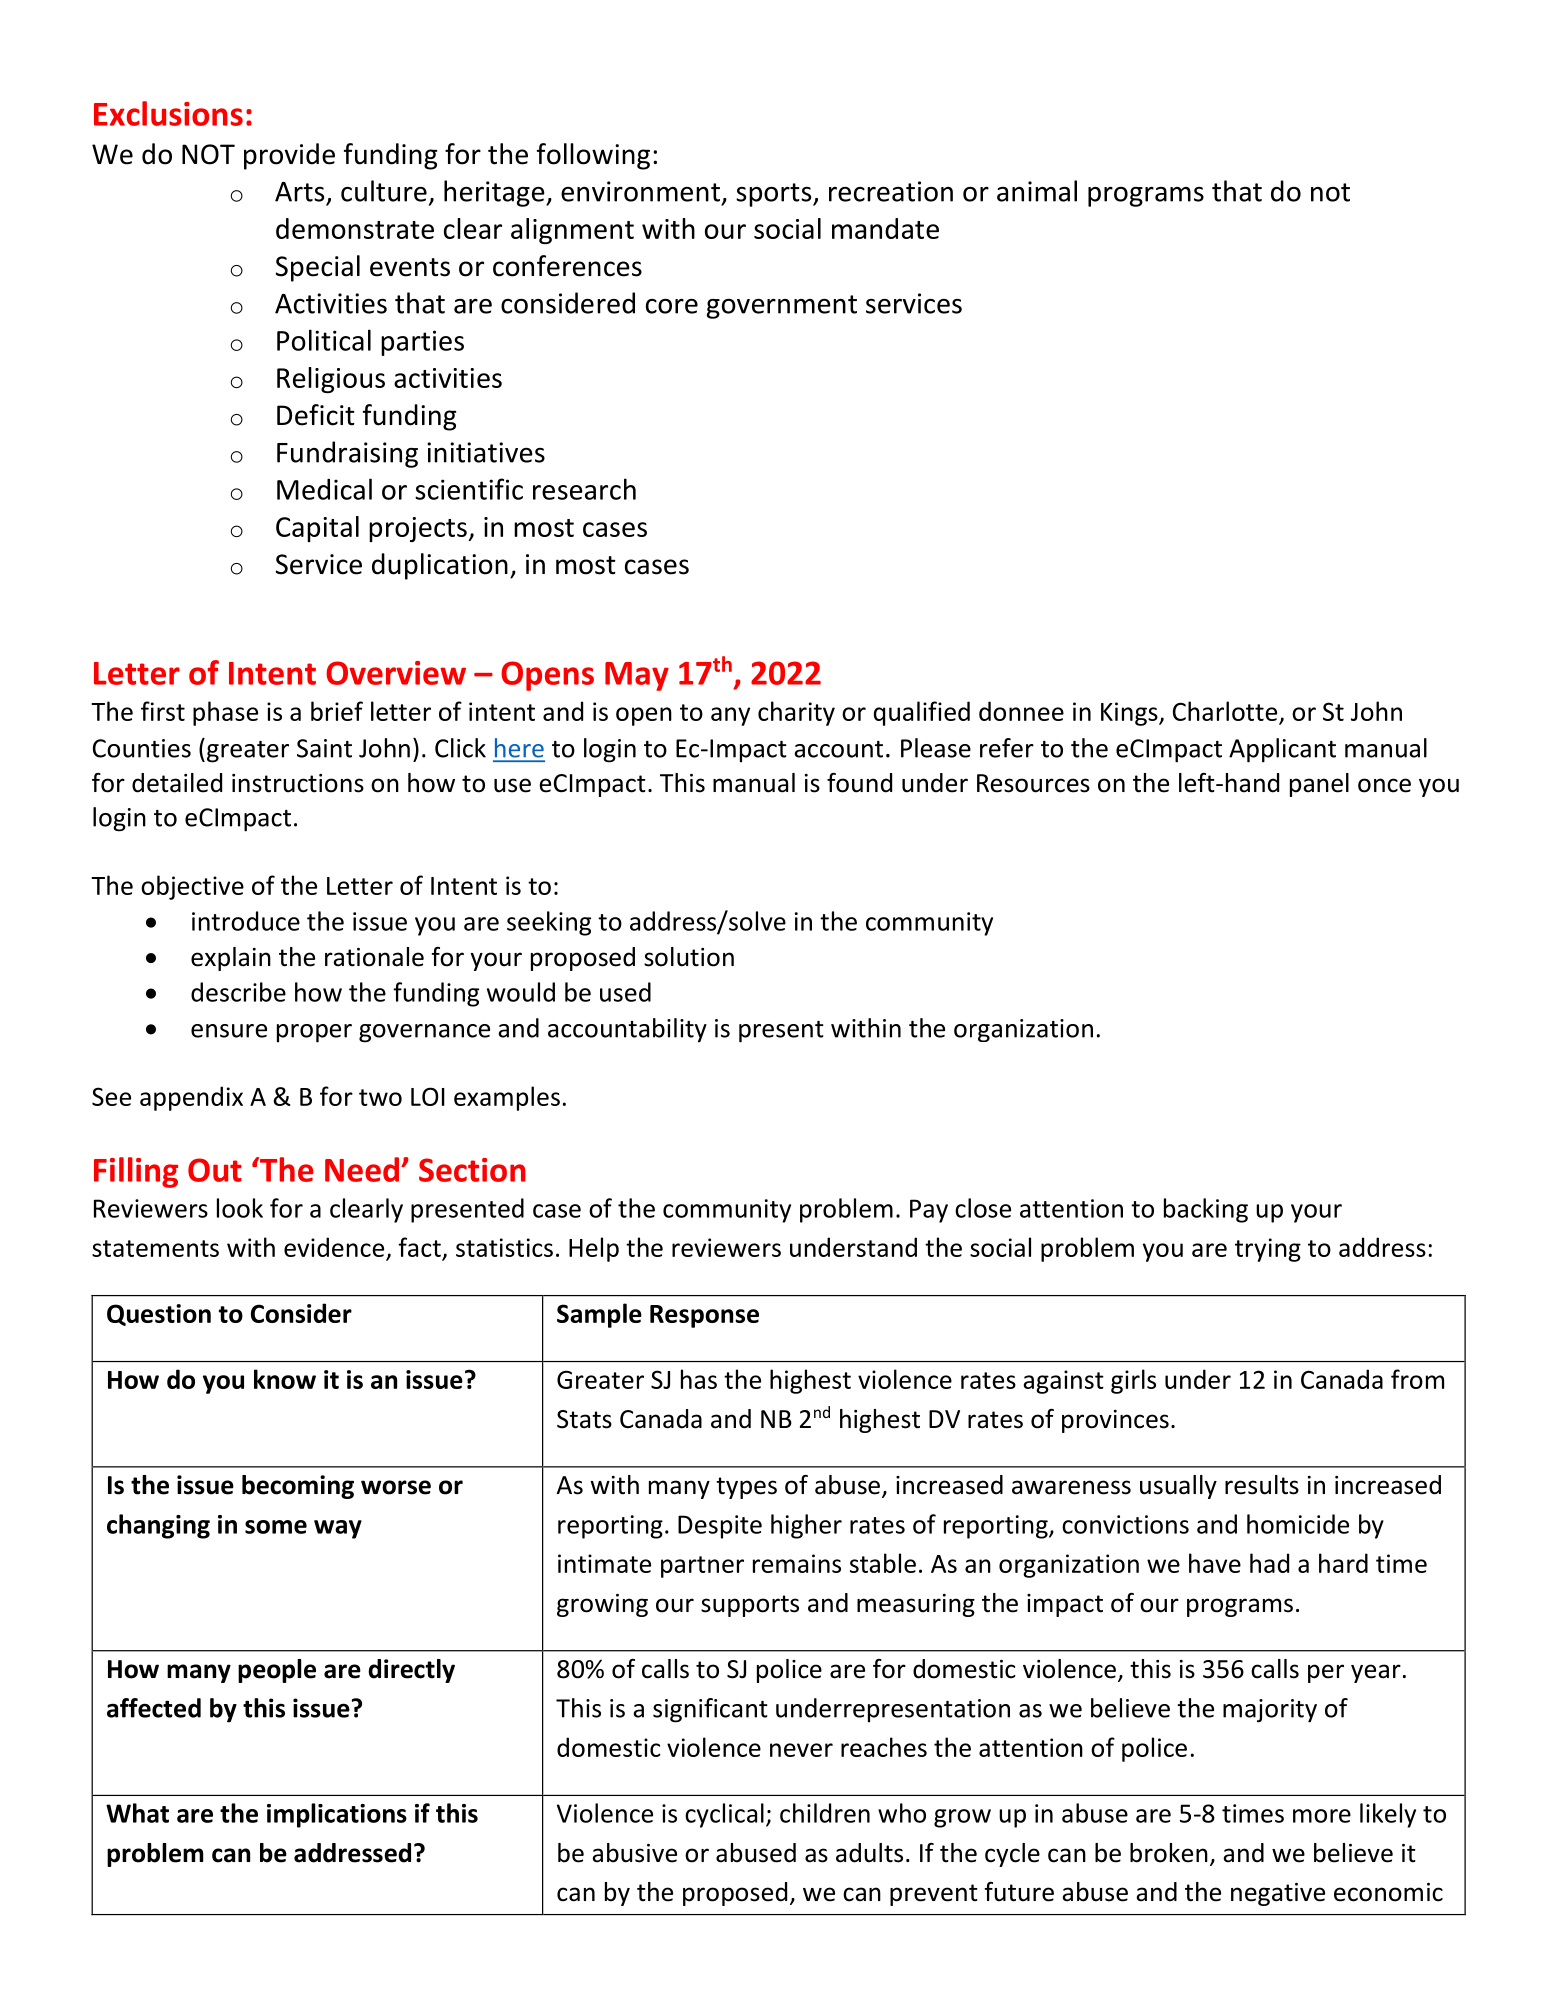 The width and height of the screenshot is (1557, 2015). Describe the element at coordinates (746, 1488) in the screenshot. I see `types` at that location.
